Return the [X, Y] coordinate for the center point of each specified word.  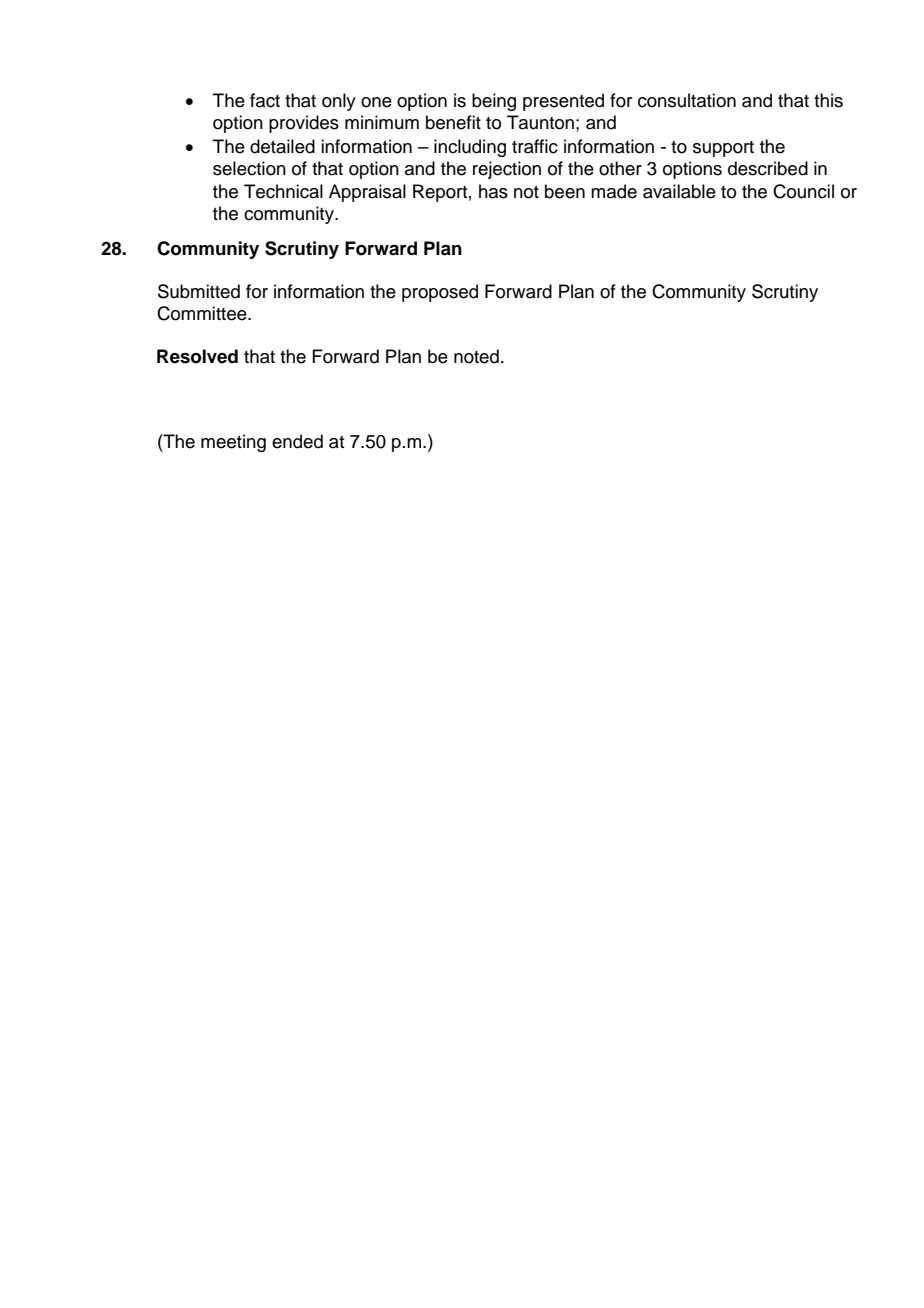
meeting [233, 443]
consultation [687, 100]
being [494, 102]
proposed [440, 293]
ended [297, 441]
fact [265, 100]
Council [803, 191]
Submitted [199, 291]
